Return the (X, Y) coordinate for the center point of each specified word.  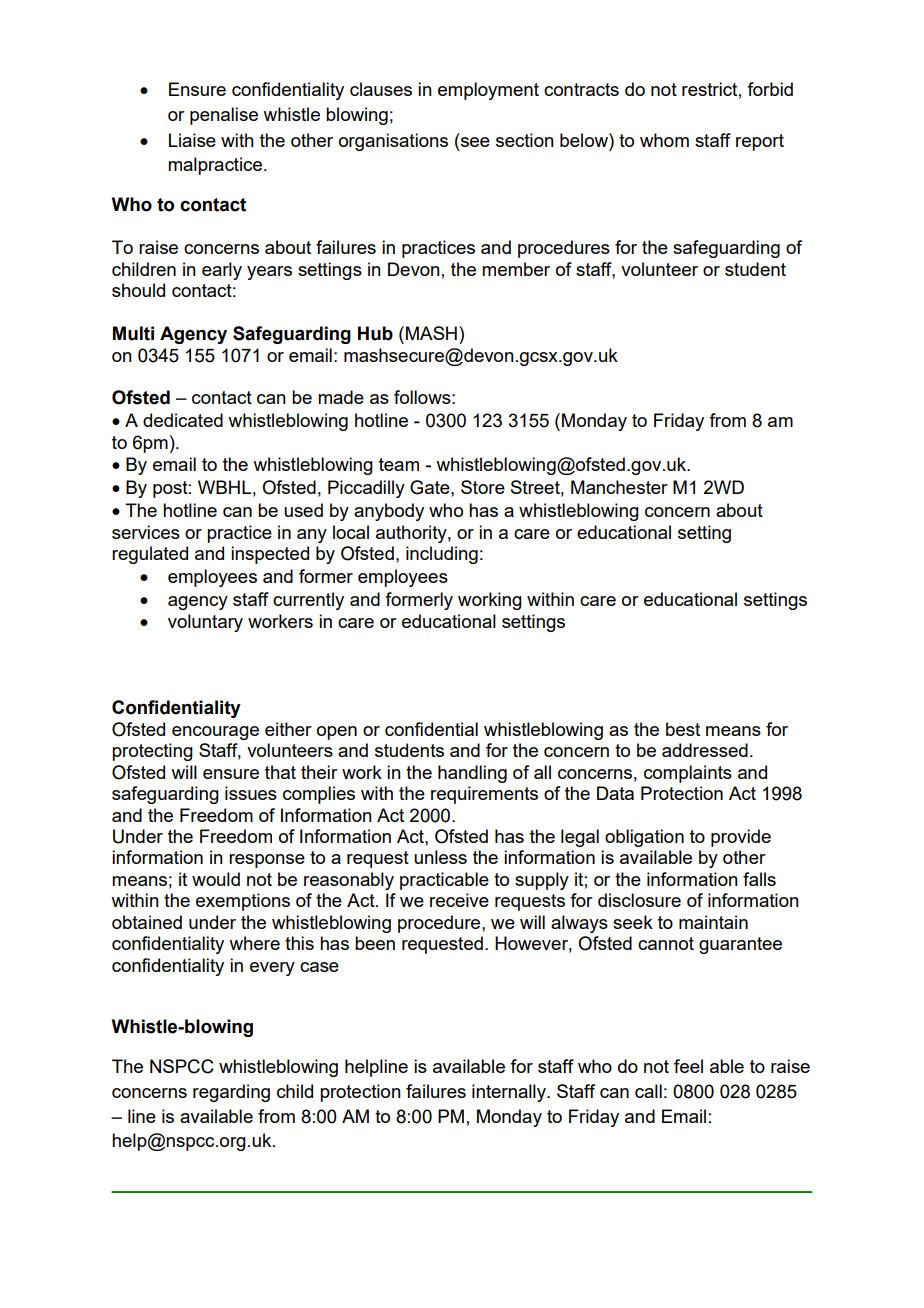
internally (510, 1093)
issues (251, 793)
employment (488, 91)
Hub (375, 333)
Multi (133, 333)
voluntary (205, 623)
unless (440, 857)
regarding (231, 1093)
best (683, 729)
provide (741, 838)
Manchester (619, 487)
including (442, 555)
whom (664, 140)
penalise (224, 116)
